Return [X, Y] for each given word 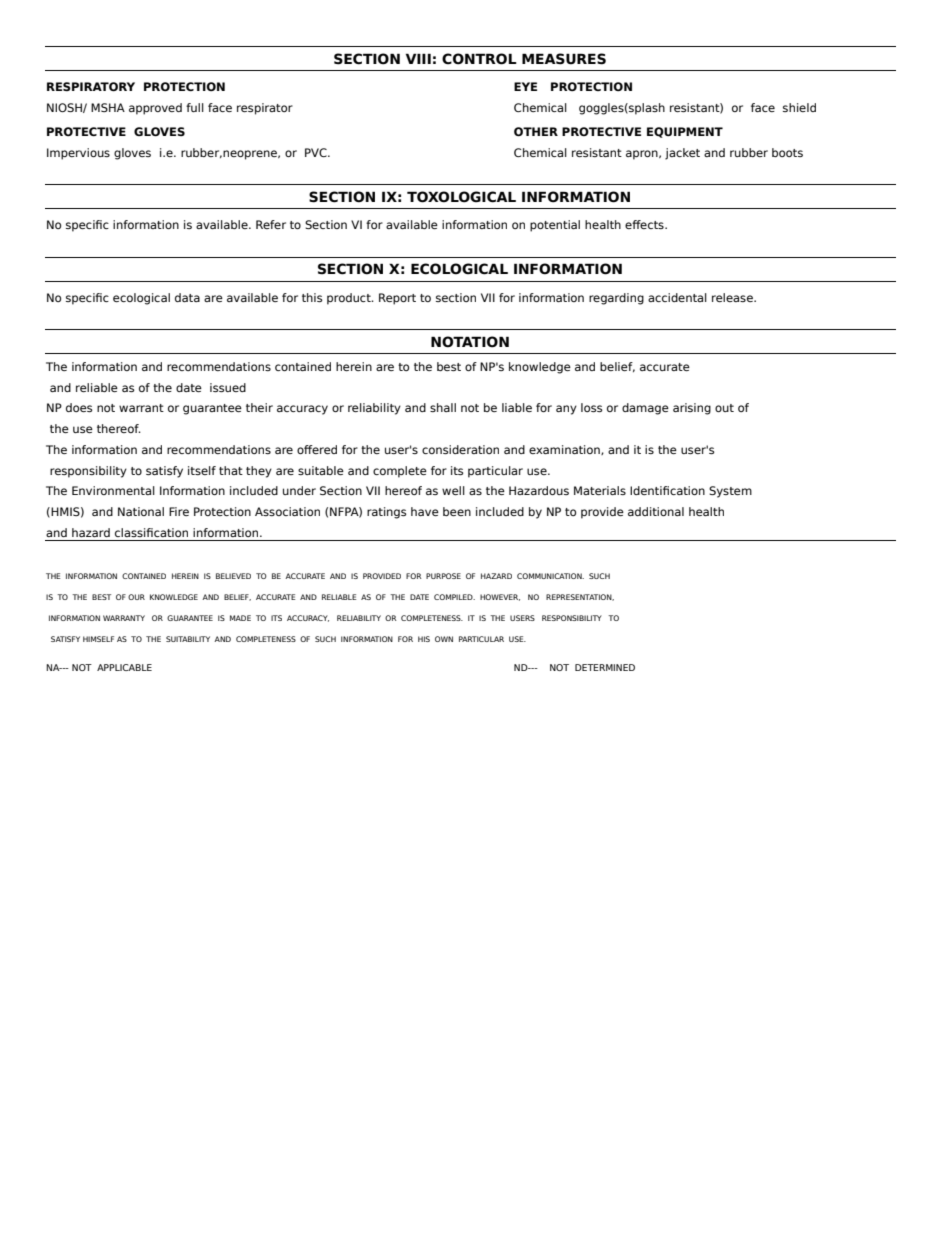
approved [155, 109]
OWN [444, 639]
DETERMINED [605, 667]
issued [228, 387]
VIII [418, 58]
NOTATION [470, 342]
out [724, 408]
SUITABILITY [188, 639]
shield [799, 107]
